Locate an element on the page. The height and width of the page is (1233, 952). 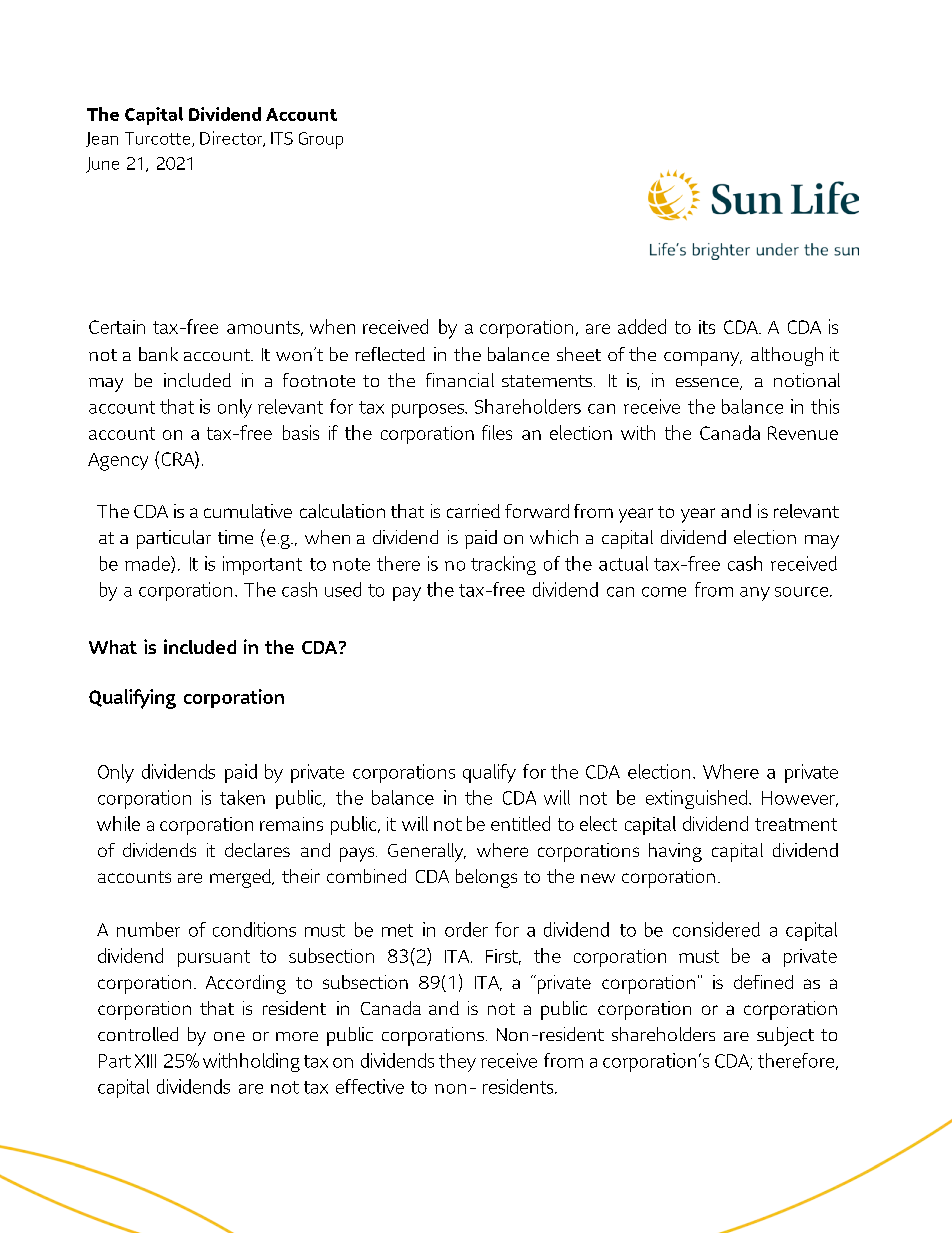
subject is located at coordinates (785, 1036).
